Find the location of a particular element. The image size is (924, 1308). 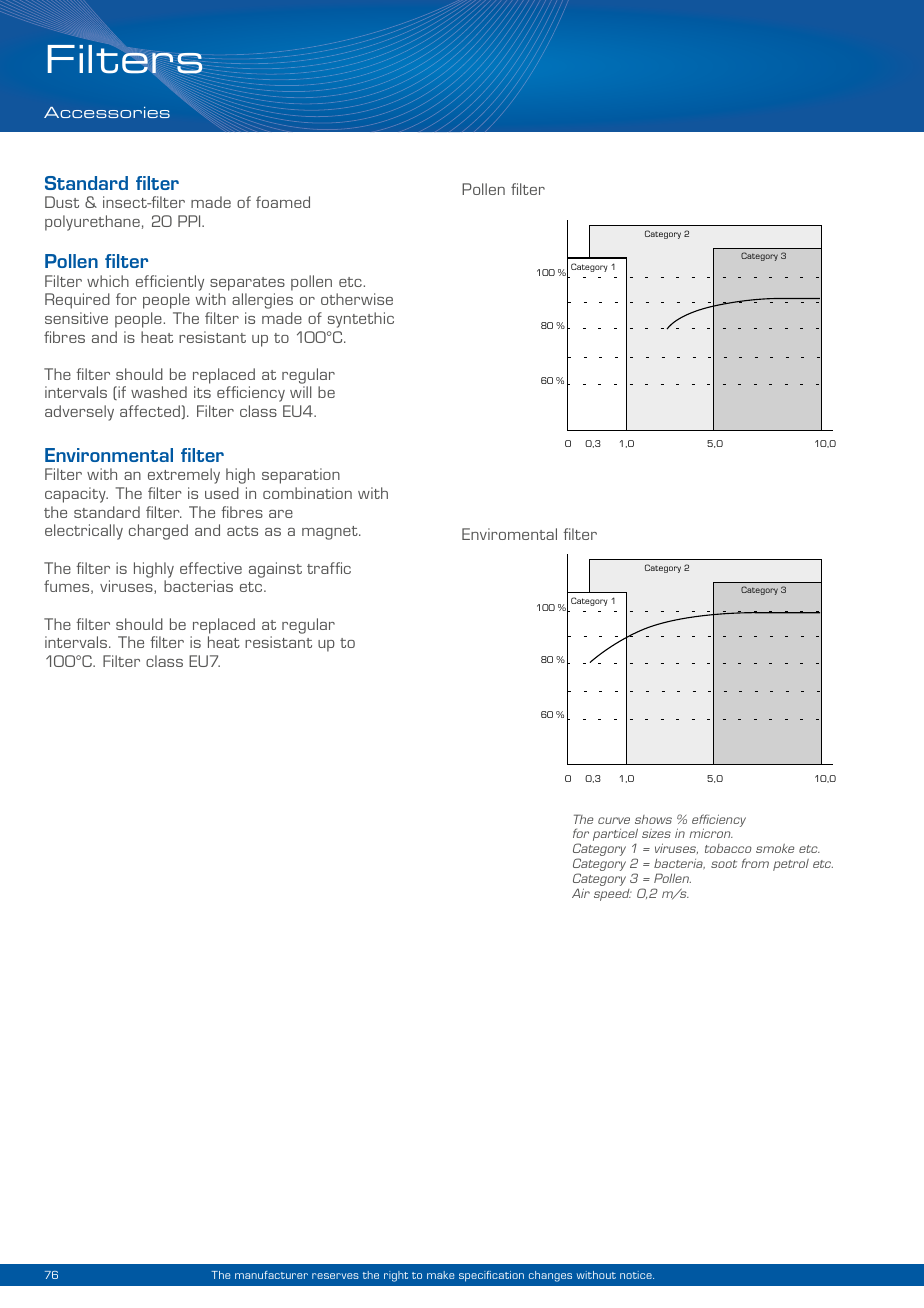

speed is located at coordinates (613, 895).
